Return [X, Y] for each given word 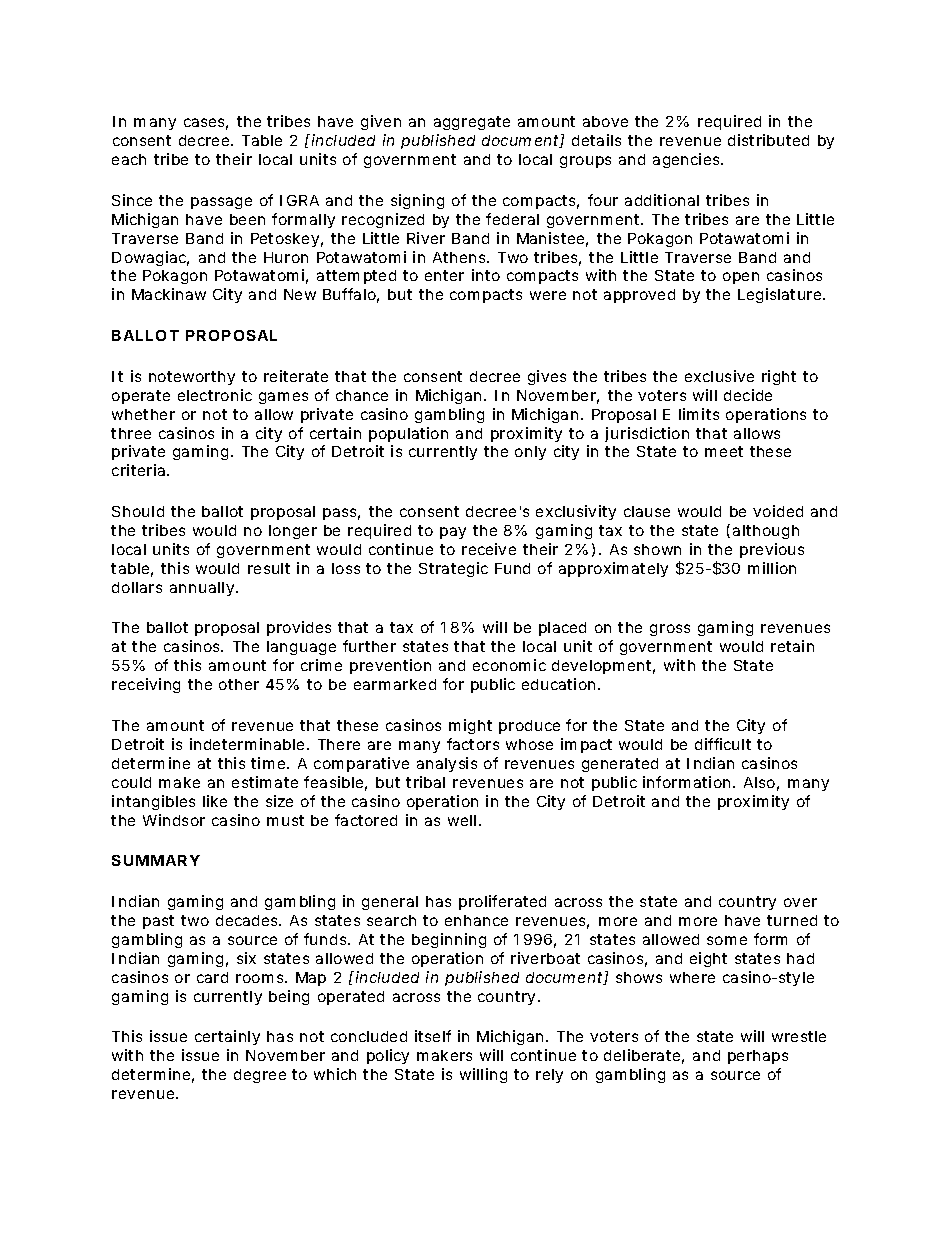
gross [670, 630]
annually [202, 589]
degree [260, 1076]
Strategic [453, 569]
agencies [687, 160]
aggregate [472, 123]
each [129, 159]
